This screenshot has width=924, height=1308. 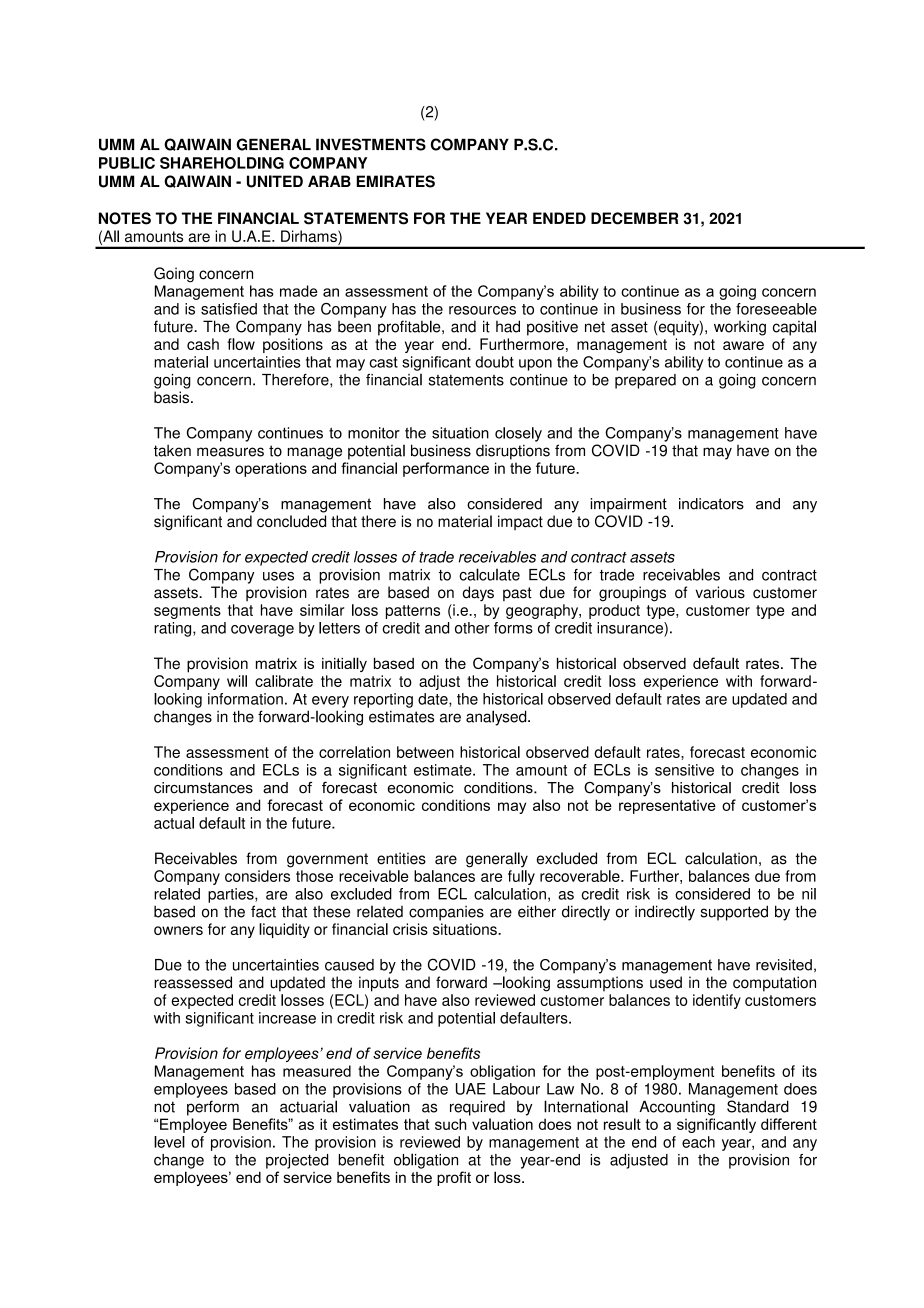 I want to click on UNITED, so click(x=275, y=181).
